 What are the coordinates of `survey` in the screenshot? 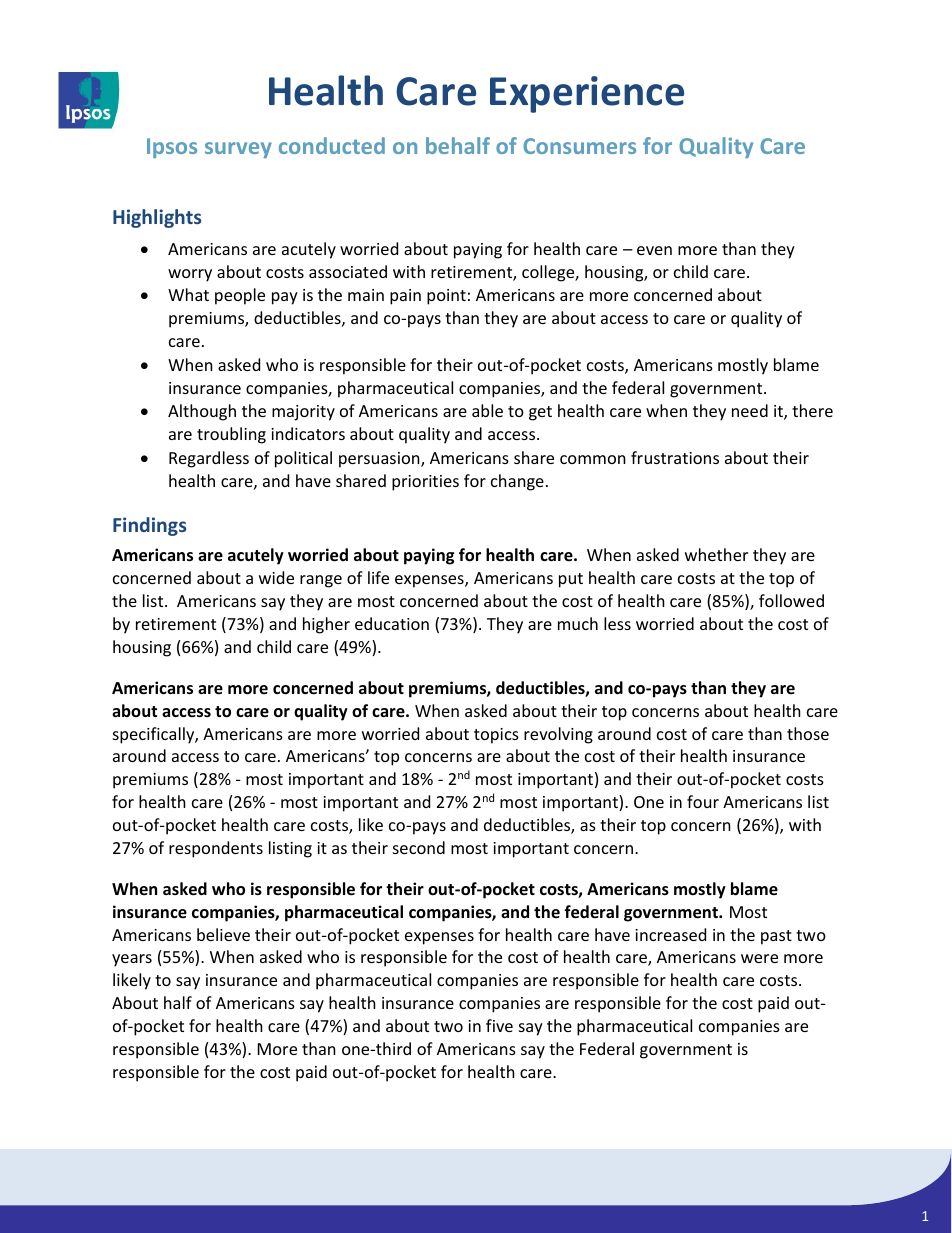 It's located at (238, 150).
